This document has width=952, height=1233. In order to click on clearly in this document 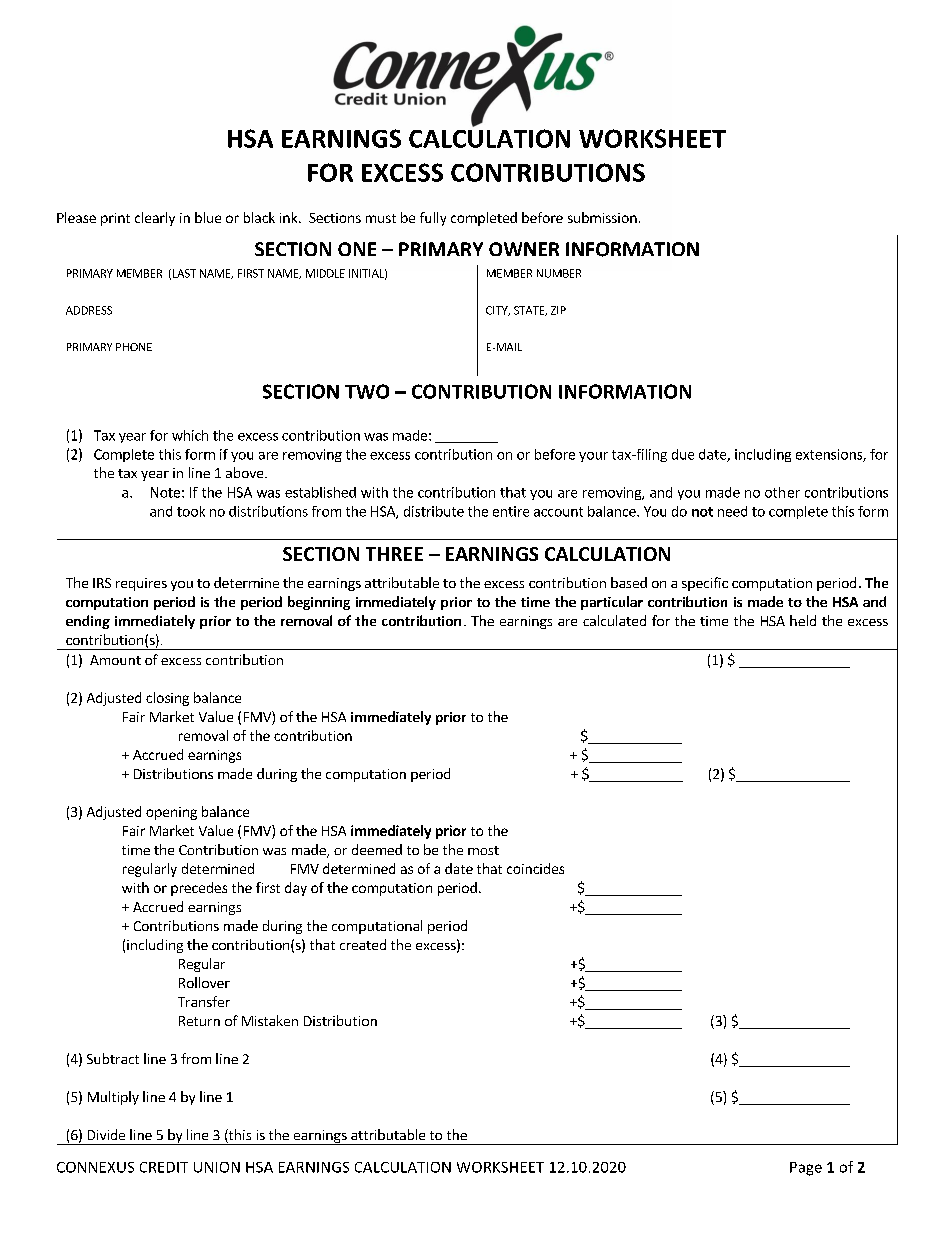, I will do `click(155, 219)`.
